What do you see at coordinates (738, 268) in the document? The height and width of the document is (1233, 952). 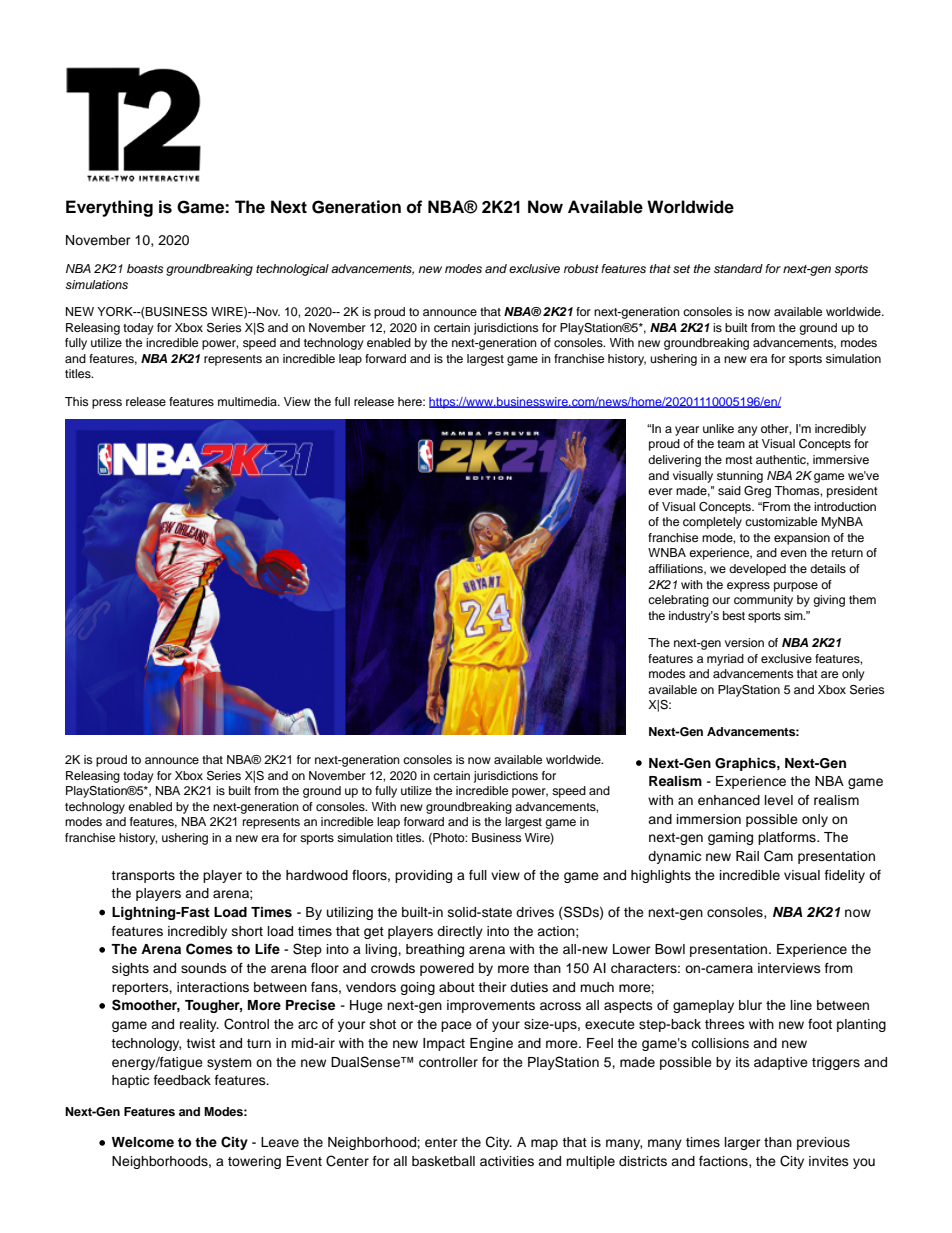 I see `standard` at bounding box center [738, 268].
